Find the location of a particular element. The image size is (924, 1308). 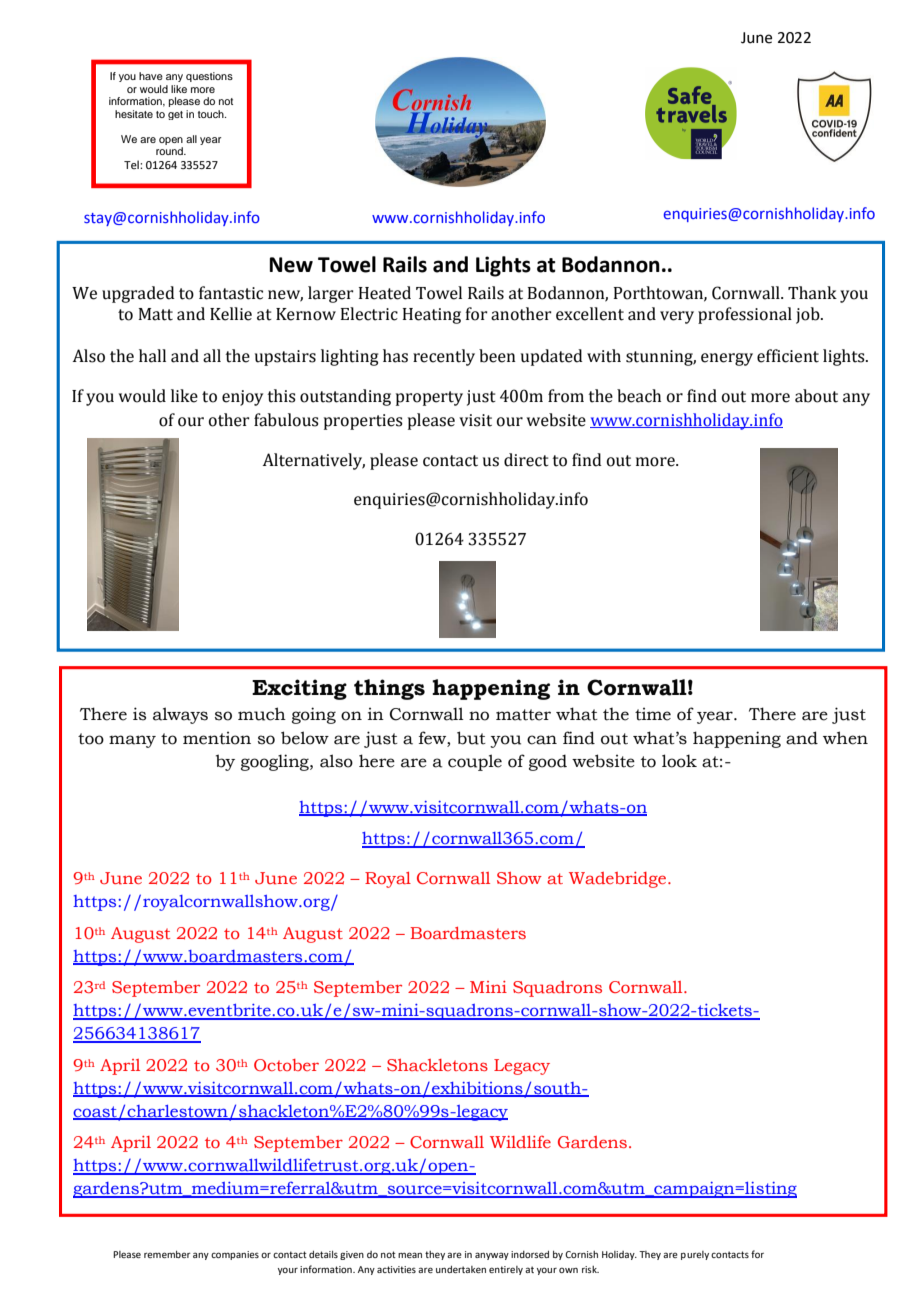

energy is located at coordinates (727, 359).
